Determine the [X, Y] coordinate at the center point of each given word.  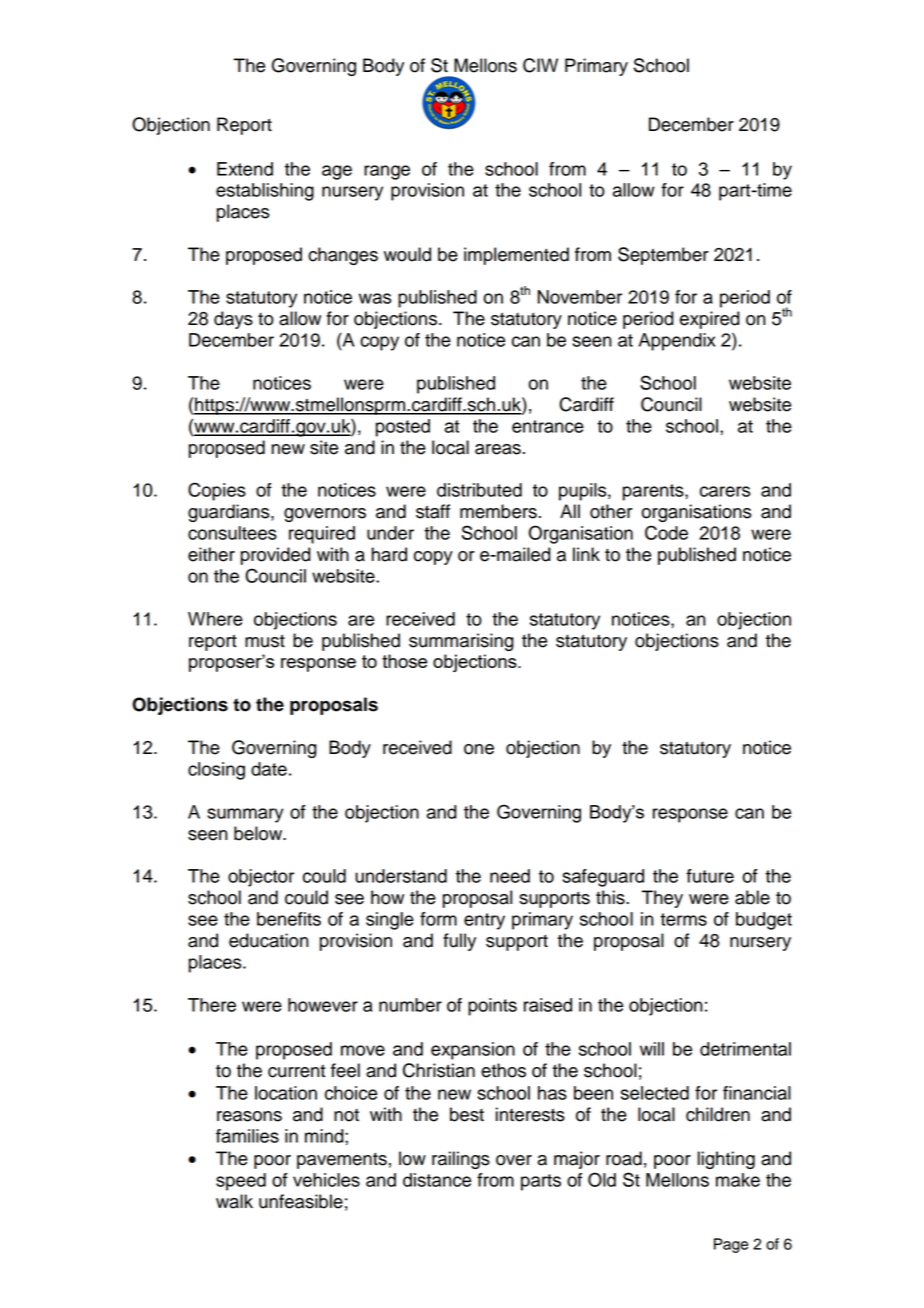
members [498, 511]
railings [461, 1160]
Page [731, 1245]
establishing [265, 192]
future [710, 876]
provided [276, 556]
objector [261, 878]
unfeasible [301, 1201]
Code [666, 532]
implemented [516, 256]
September [663, 256]
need [510, 876]
